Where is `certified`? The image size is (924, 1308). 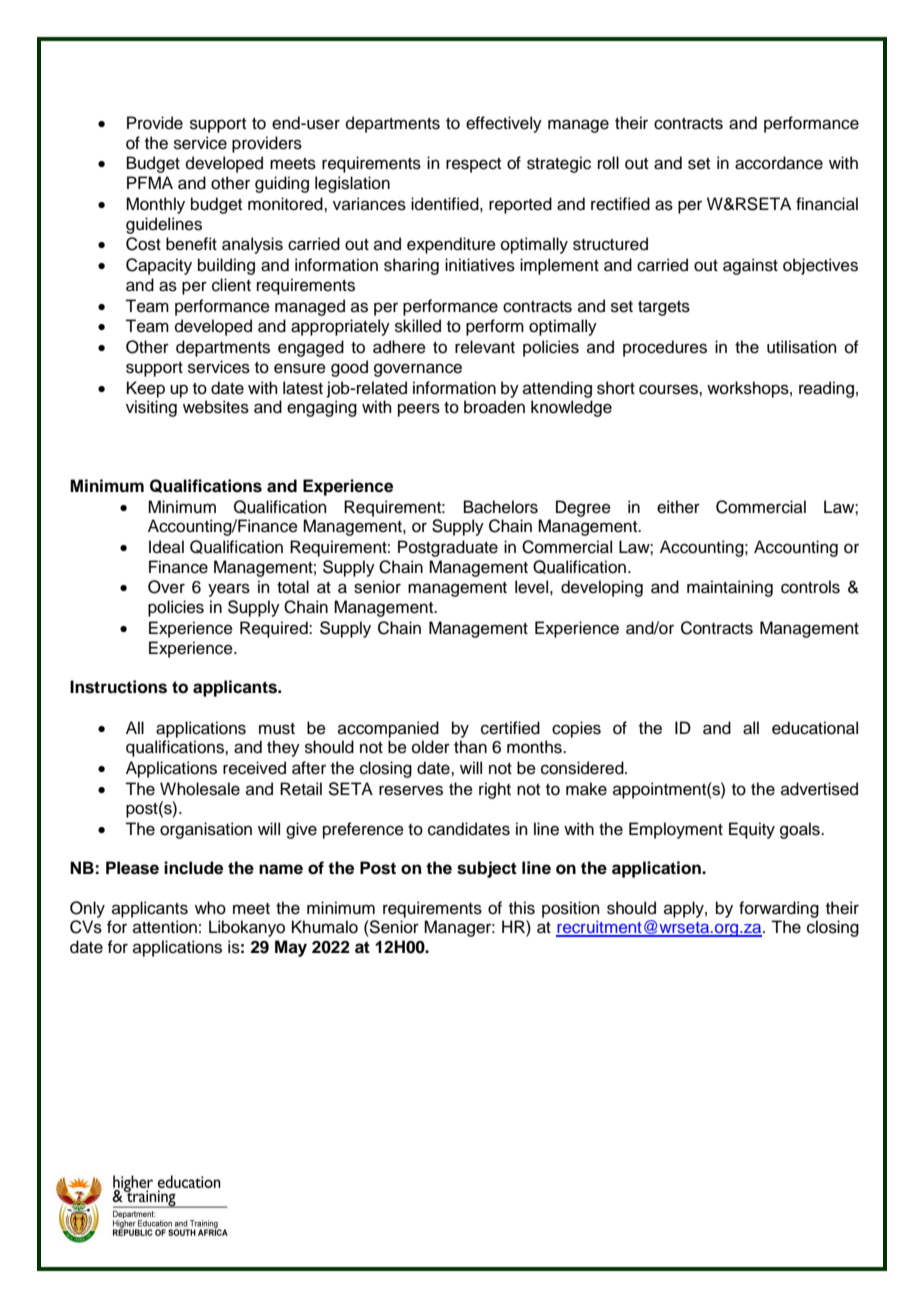 certified is located at coordinates (510, 728).
